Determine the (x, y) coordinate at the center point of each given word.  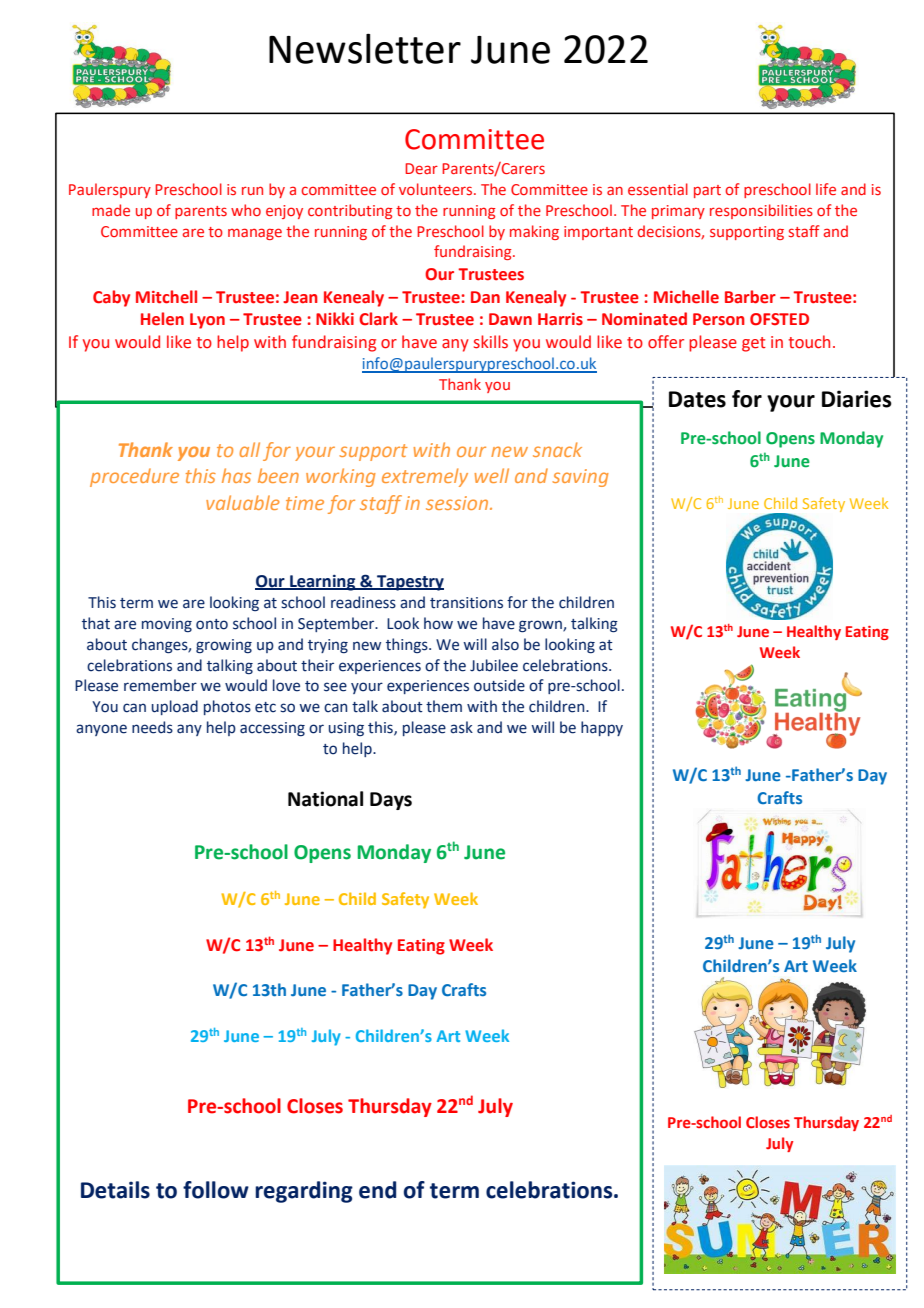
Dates (697, 399)
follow (216, 1190)
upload (175, 707)
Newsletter (365, 48)
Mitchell (166, 297)
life (826, 189)
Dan (485, 297)
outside (499, 685)
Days (391, 801)
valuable (243, 502)
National (325, 799)
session (458, 503)
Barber (750, 297)
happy (602, 728)
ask (461, 727)
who (246, 210)
